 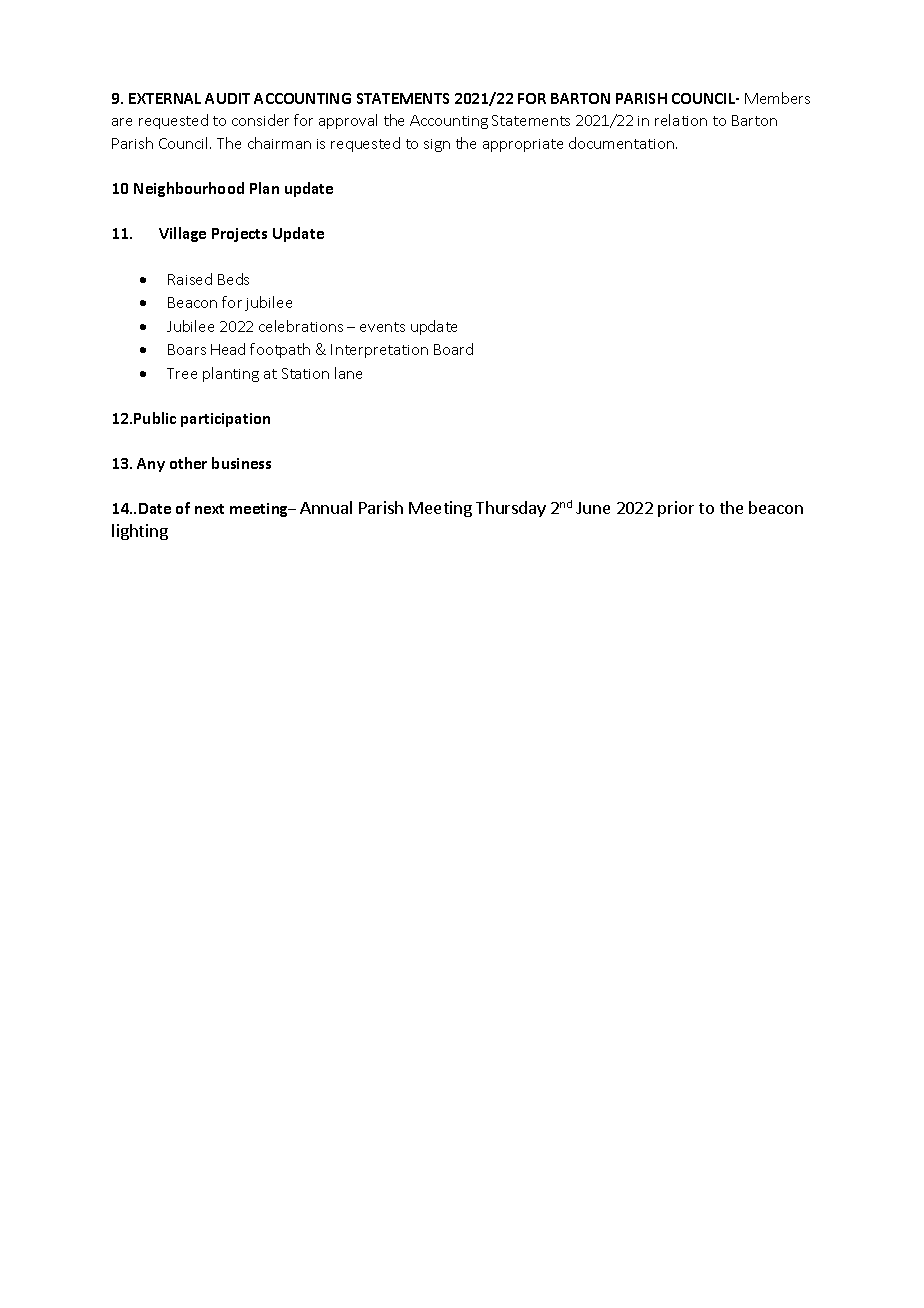 I want to click on Annual, so click(x=326, y=507).
